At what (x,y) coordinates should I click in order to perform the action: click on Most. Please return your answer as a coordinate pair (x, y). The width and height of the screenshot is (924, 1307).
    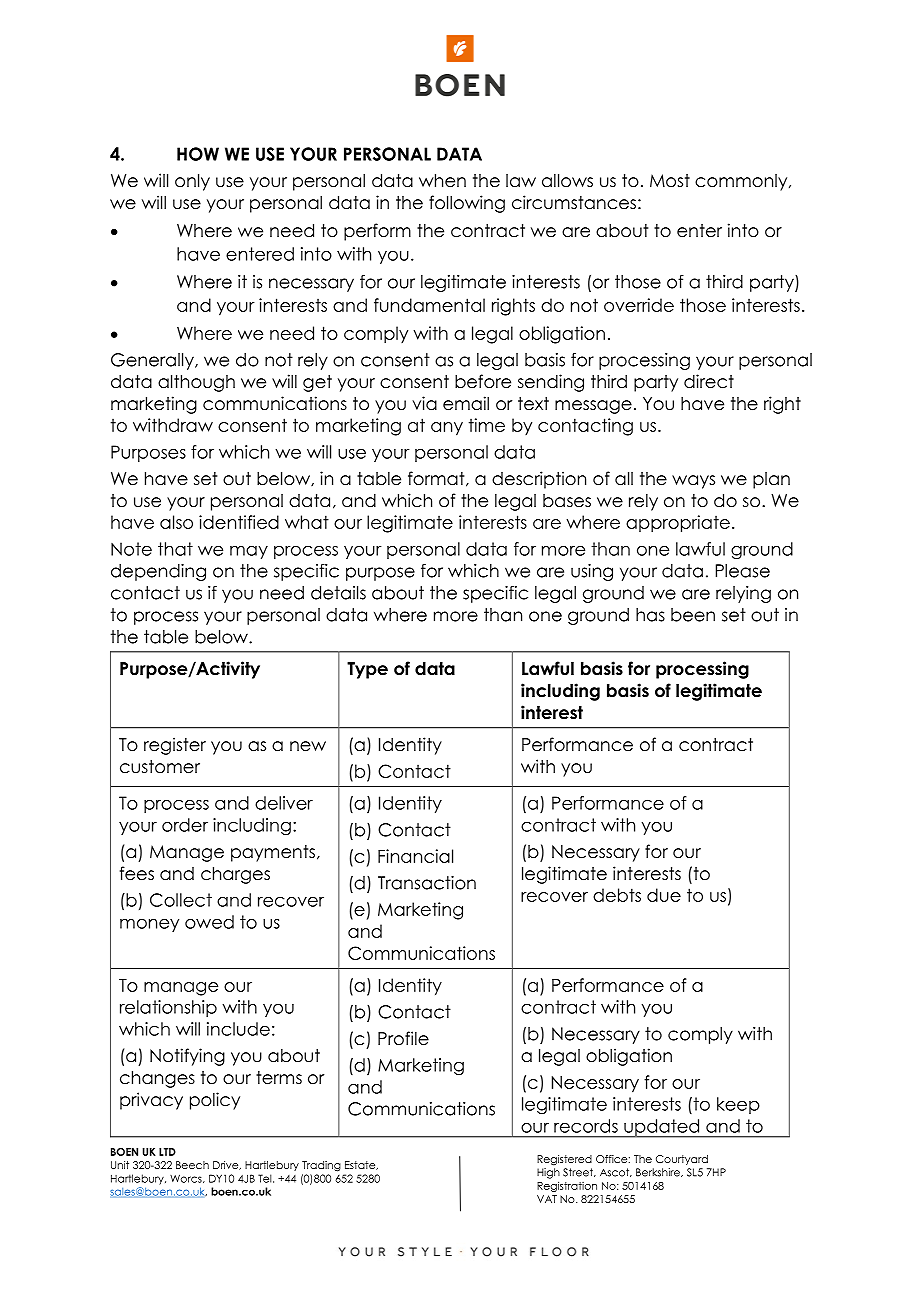
    Looking at the image, I should click on (670, 181).
